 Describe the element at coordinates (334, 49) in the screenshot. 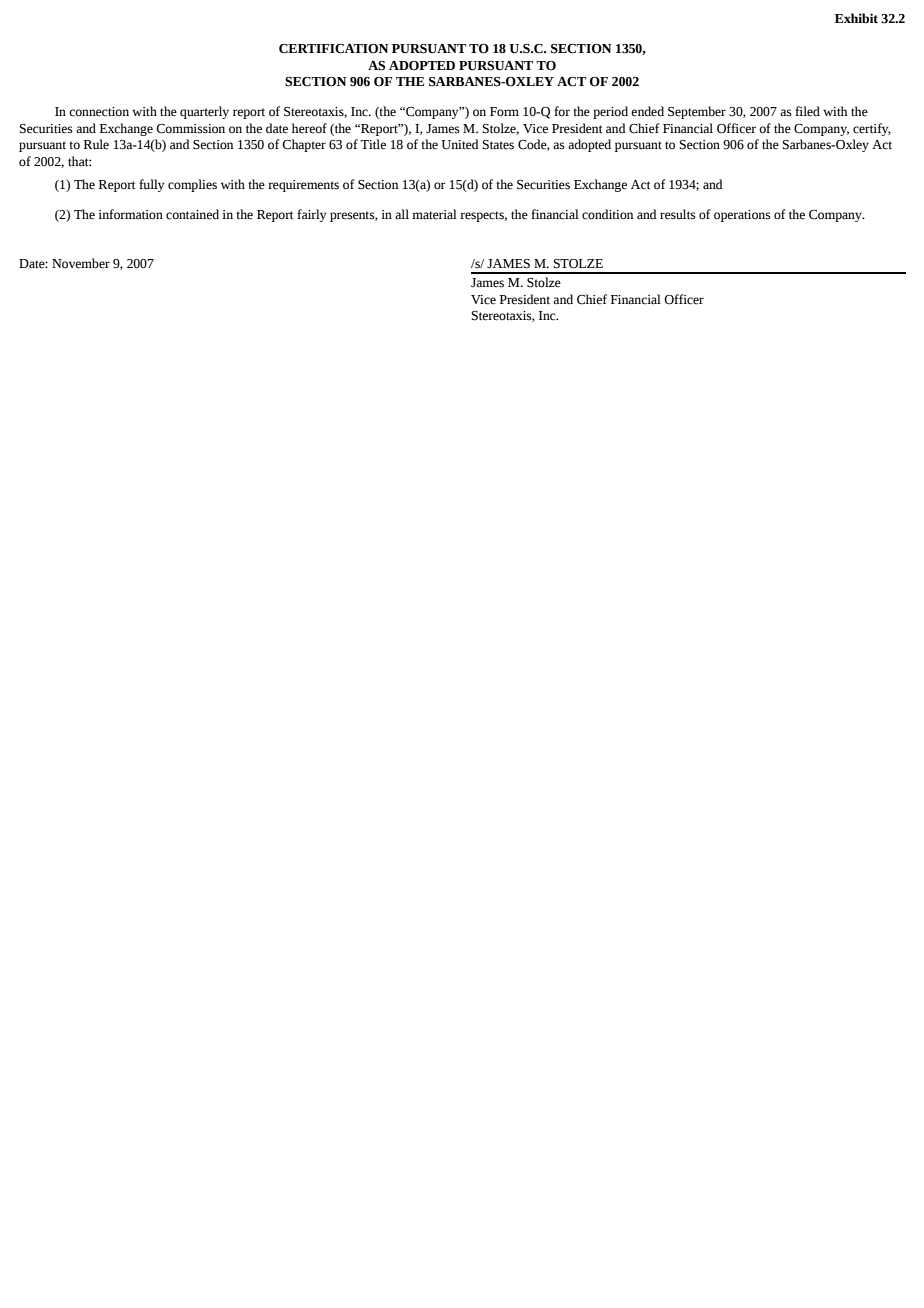

I see `CERTIFICATION` at that location.
